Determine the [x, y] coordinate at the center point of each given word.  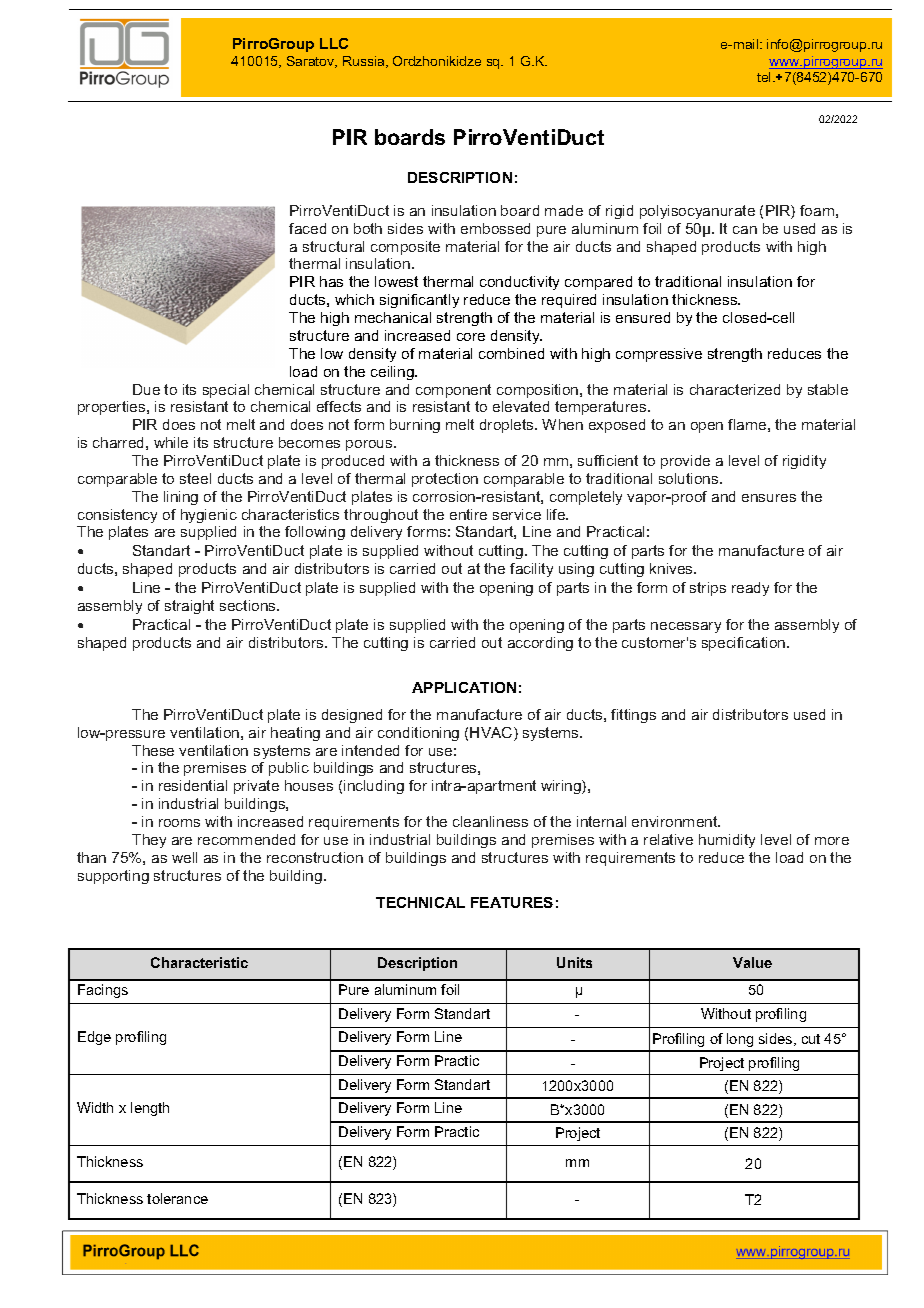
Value [752, 962]
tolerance [177, 1198]
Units [574, 962]
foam [817, 210]
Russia [365, 62]
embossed [495, 228]
